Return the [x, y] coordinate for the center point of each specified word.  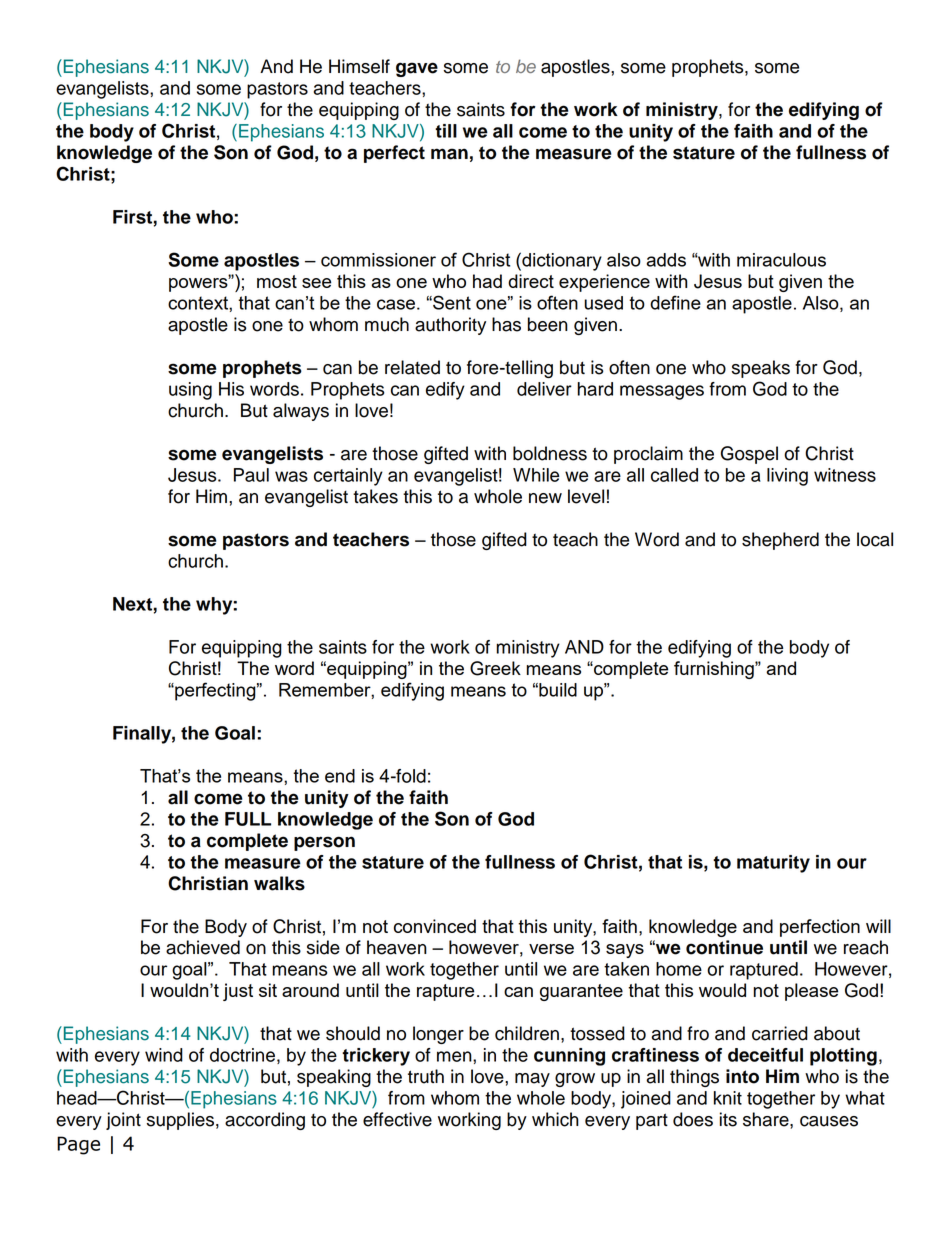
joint [123, 1121]
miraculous [781, 260]
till [446, 131]
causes [829, 1121]
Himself [359, 66]
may [532, 1080]
